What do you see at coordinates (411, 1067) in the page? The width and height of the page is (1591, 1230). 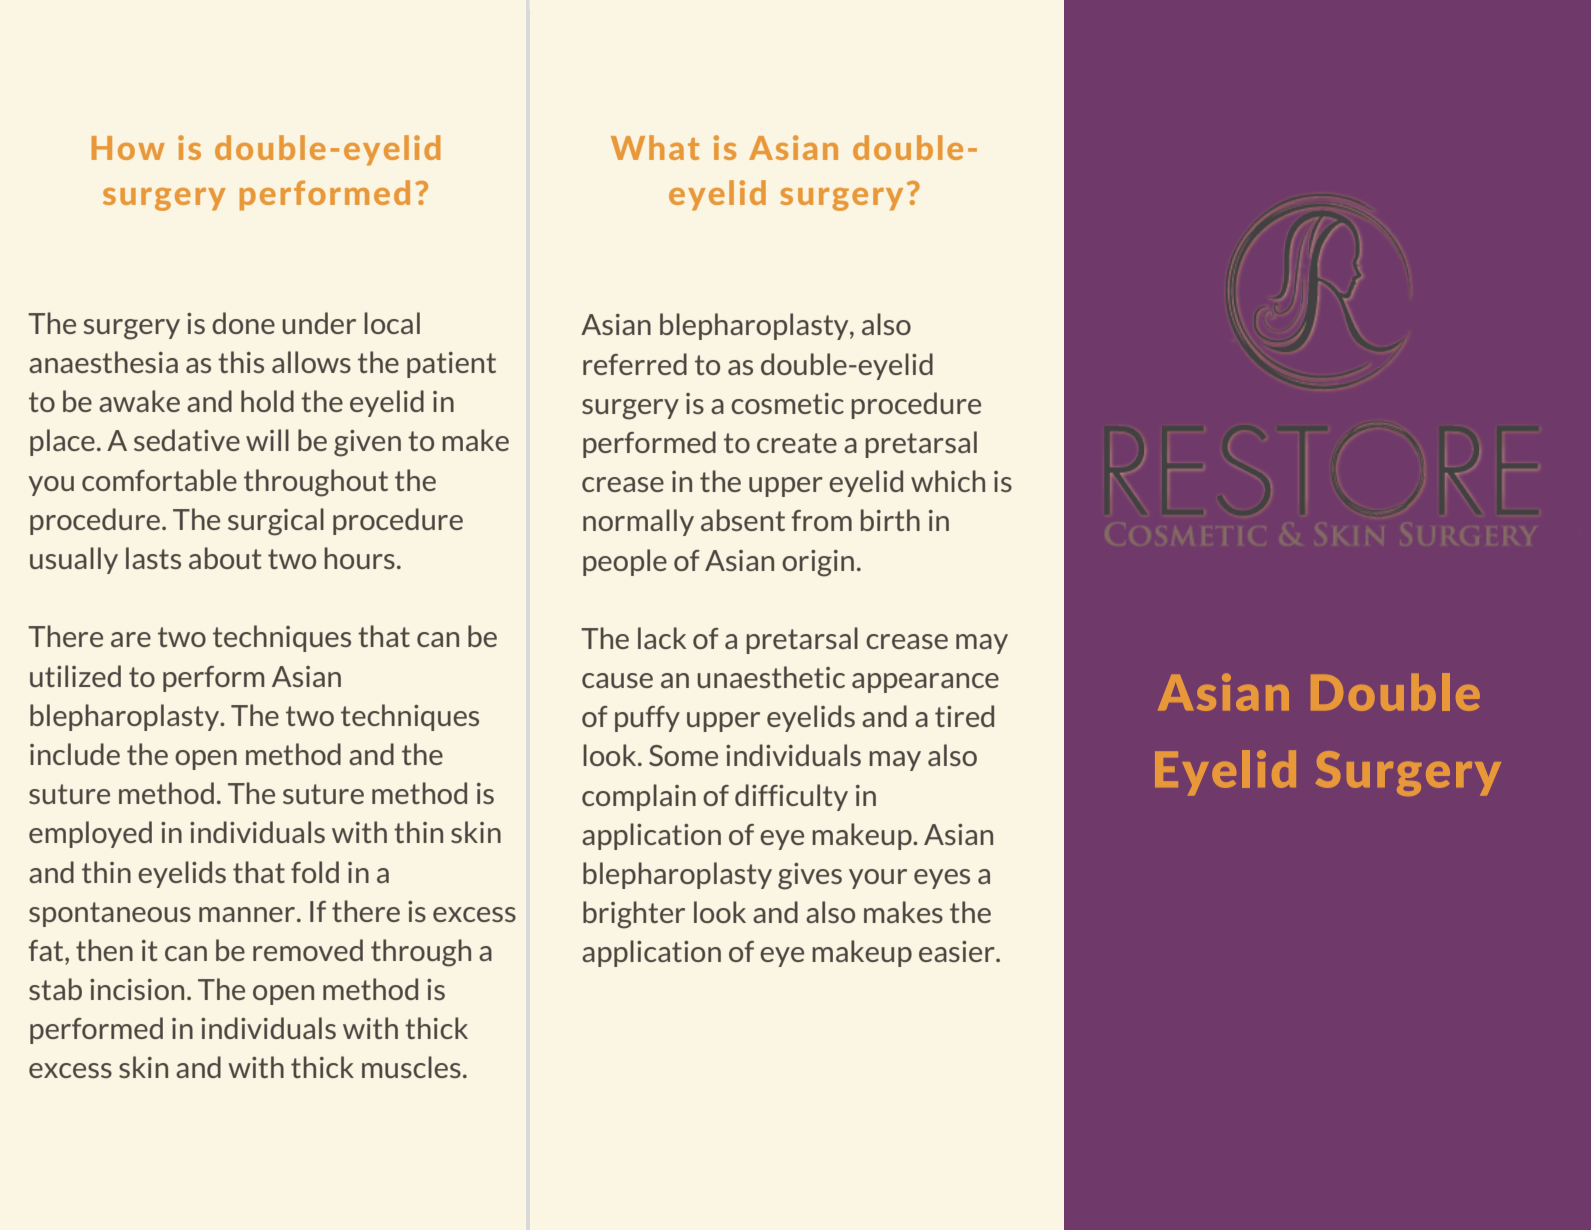 I see `muscles` at bounding box center [411, 1067].
